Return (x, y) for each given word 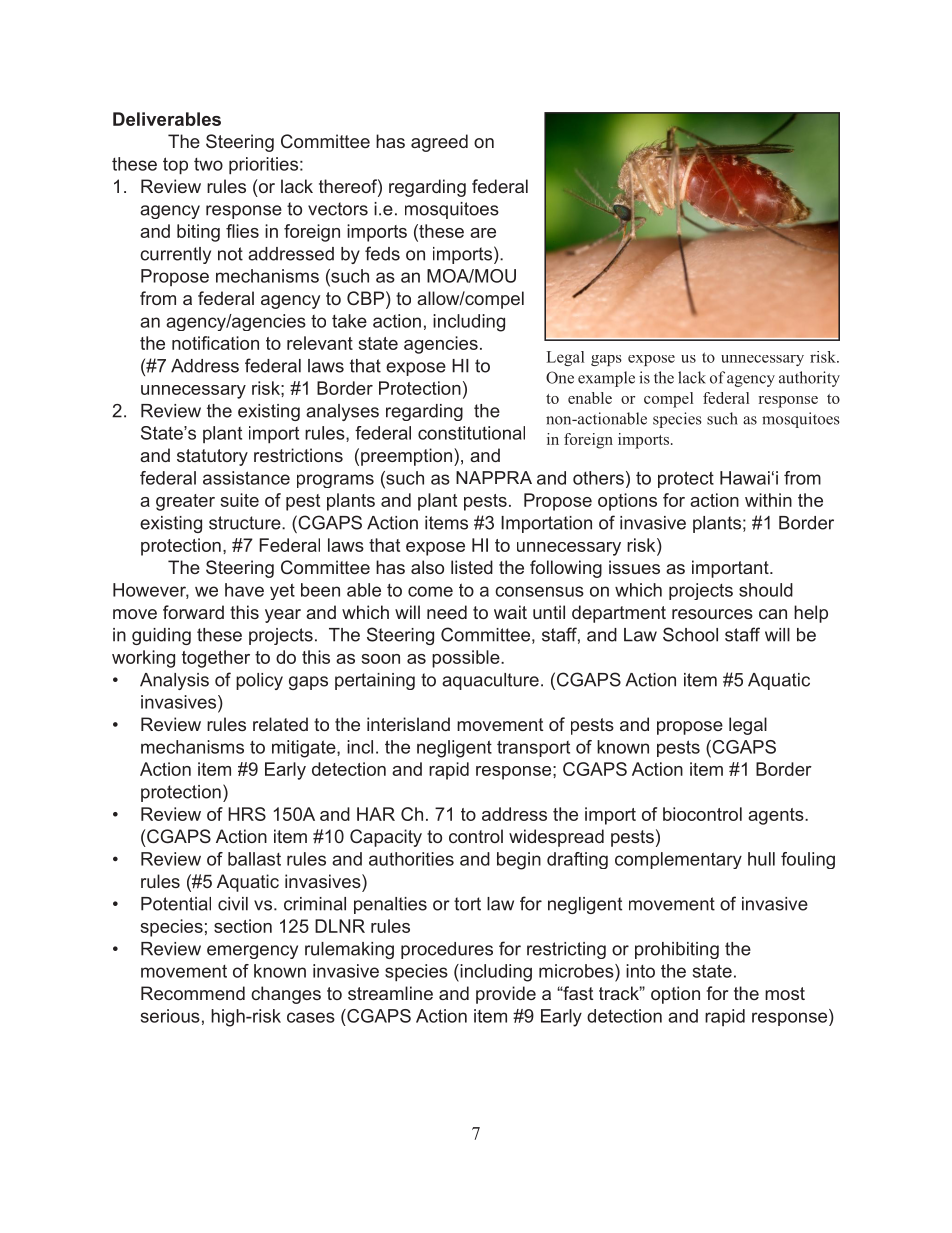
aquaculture (490, 681)
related (280, 724)
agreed (439, 143)
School (690, 634)
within (768, 500)
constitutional (471, 433)
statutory (212, 457)
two (208, 164)
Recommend (193, 993)
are (483, 233)
